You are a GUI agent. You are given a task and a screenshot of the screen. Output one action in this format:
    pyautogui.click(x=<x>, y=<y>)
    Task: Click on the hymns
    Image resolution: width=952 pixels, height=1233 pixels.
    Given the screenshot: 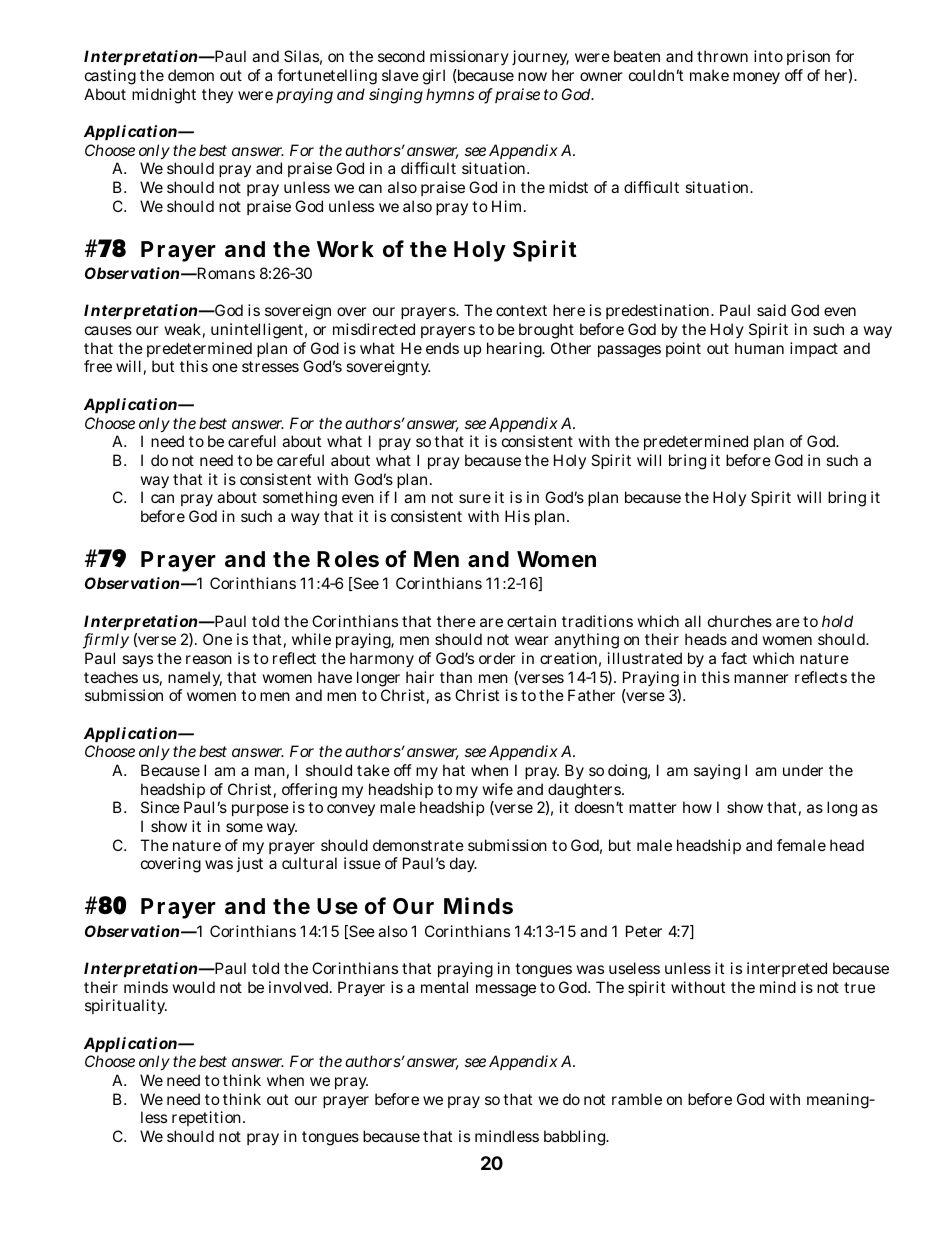 What is the action you would take?
    pyautogui.click(x=450, y=95)
